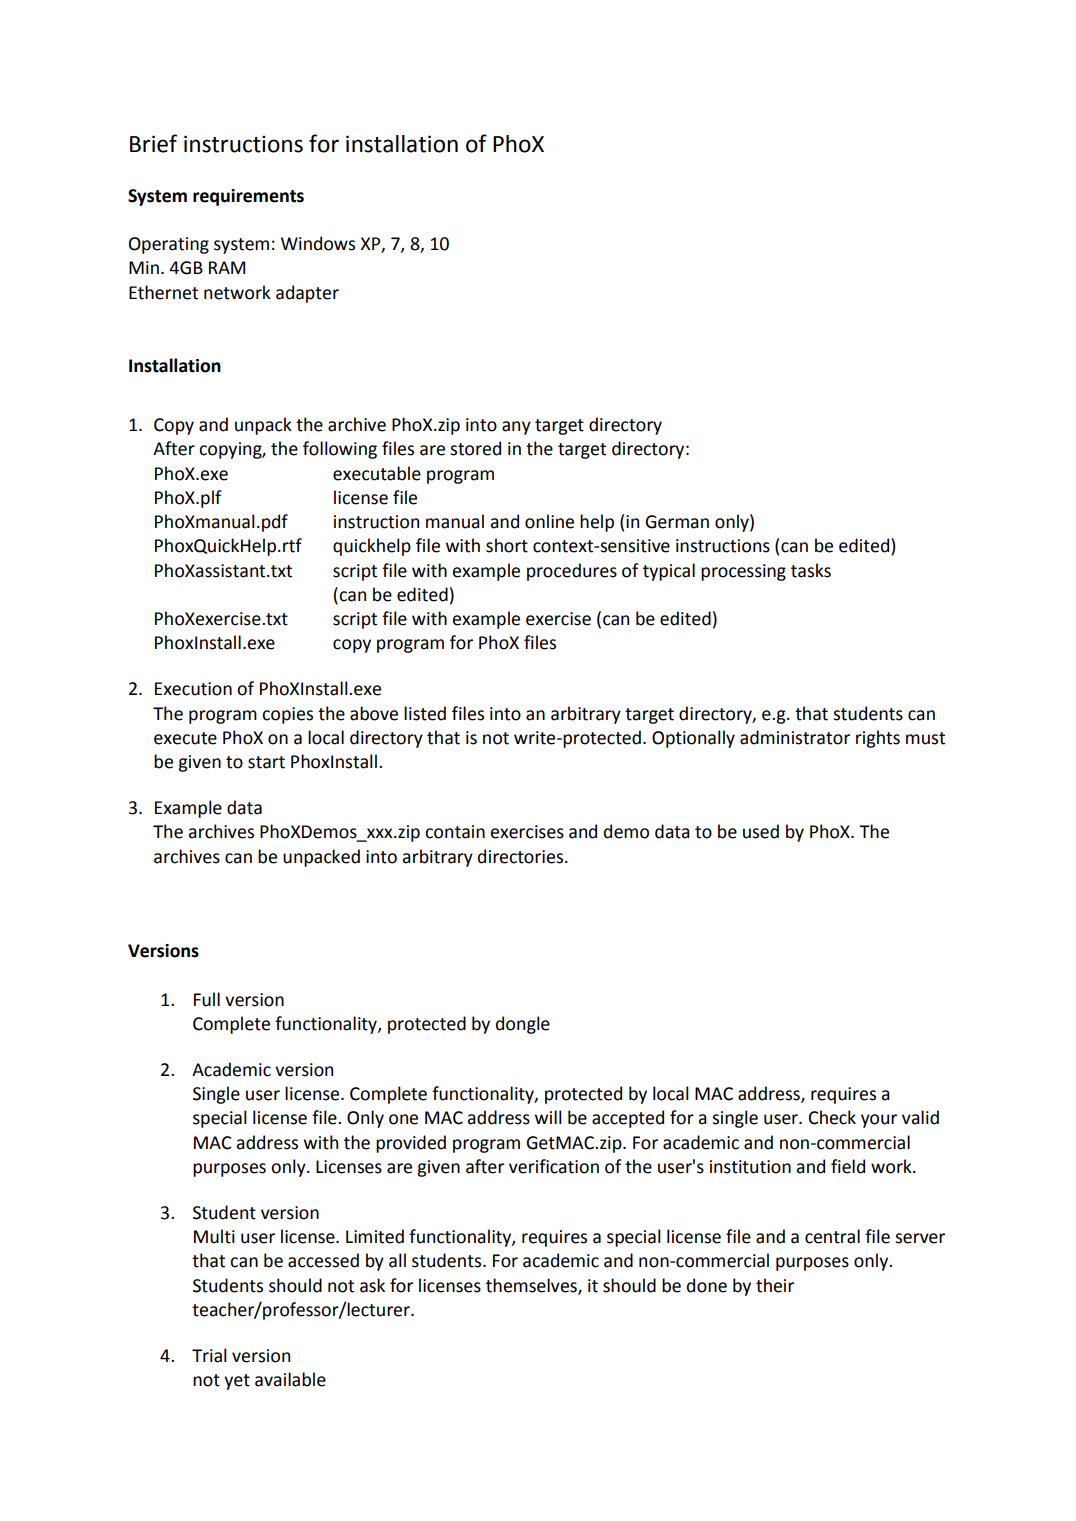  What do you see at coordinates (761, 831) in the screenshot?
I see `used` at bounding box center [761, 831].
